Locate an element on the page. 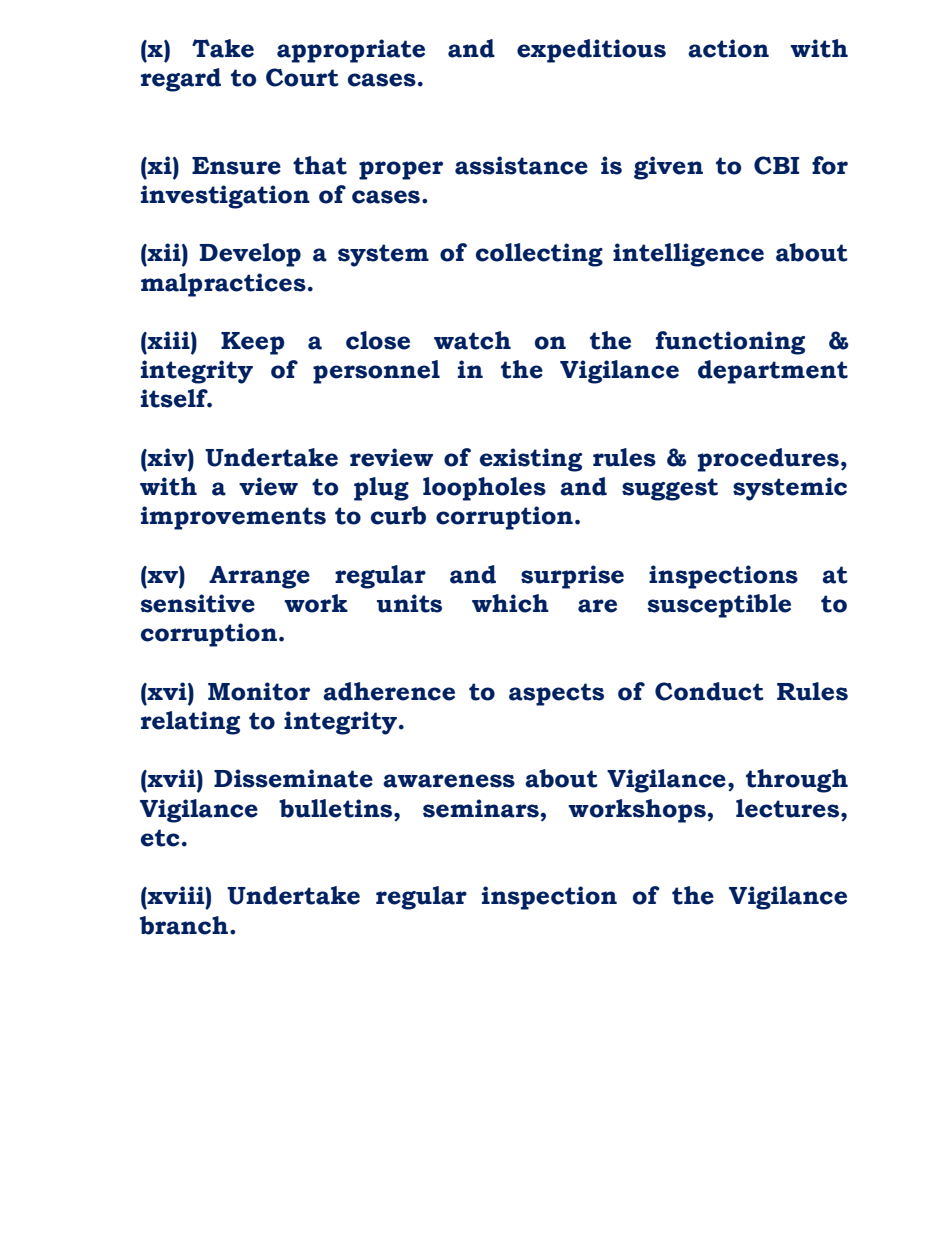 This image has width=952, height=1233. Monitor is located at coordinates (259, 691).
